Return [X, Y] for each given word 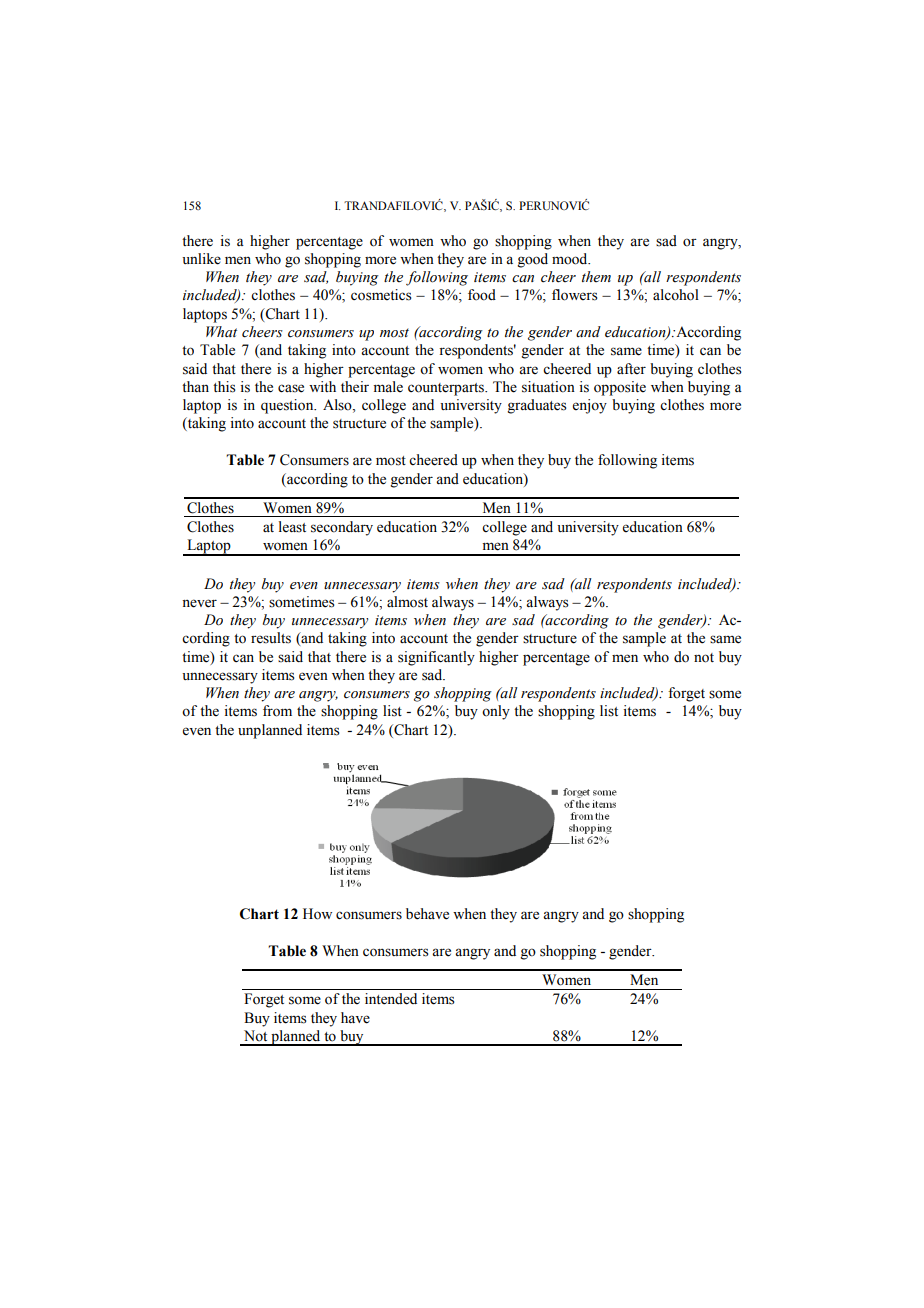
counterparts [447, 389]
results [271, 638]
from [277, 711]
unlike [201, 259]
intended [391, 999]
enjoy [590, 406]
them [596, 276]
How [317, 914]
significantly [436, 658]
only [496, 712]
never [199, 603]
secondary [342, 528]
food [482, 295]
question [288, 406]
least [292, 527]
